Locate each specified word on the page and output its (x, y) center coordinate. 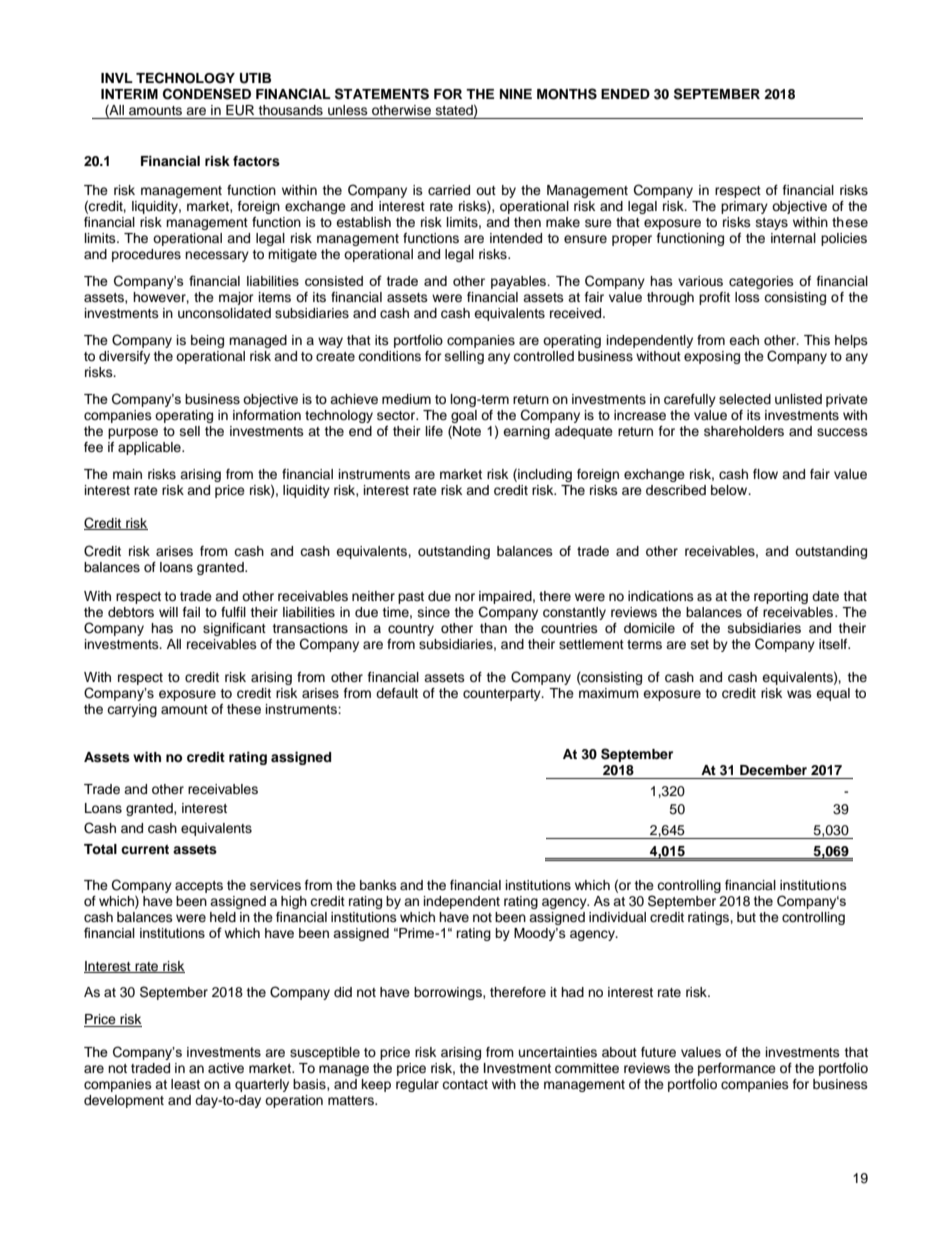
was (799, 694)
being (207, 341)
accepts (199, 887)
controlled (543, 356)
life (434, 431)
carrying (132, 710)
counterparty (503, 695)
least (185, 1084)
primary (744, 207)
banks (378, 885)
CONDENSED (207, 94)
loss (747, 297)
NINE (516, 94)
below (730, 490)
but (746, 917)
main (127, 474)
